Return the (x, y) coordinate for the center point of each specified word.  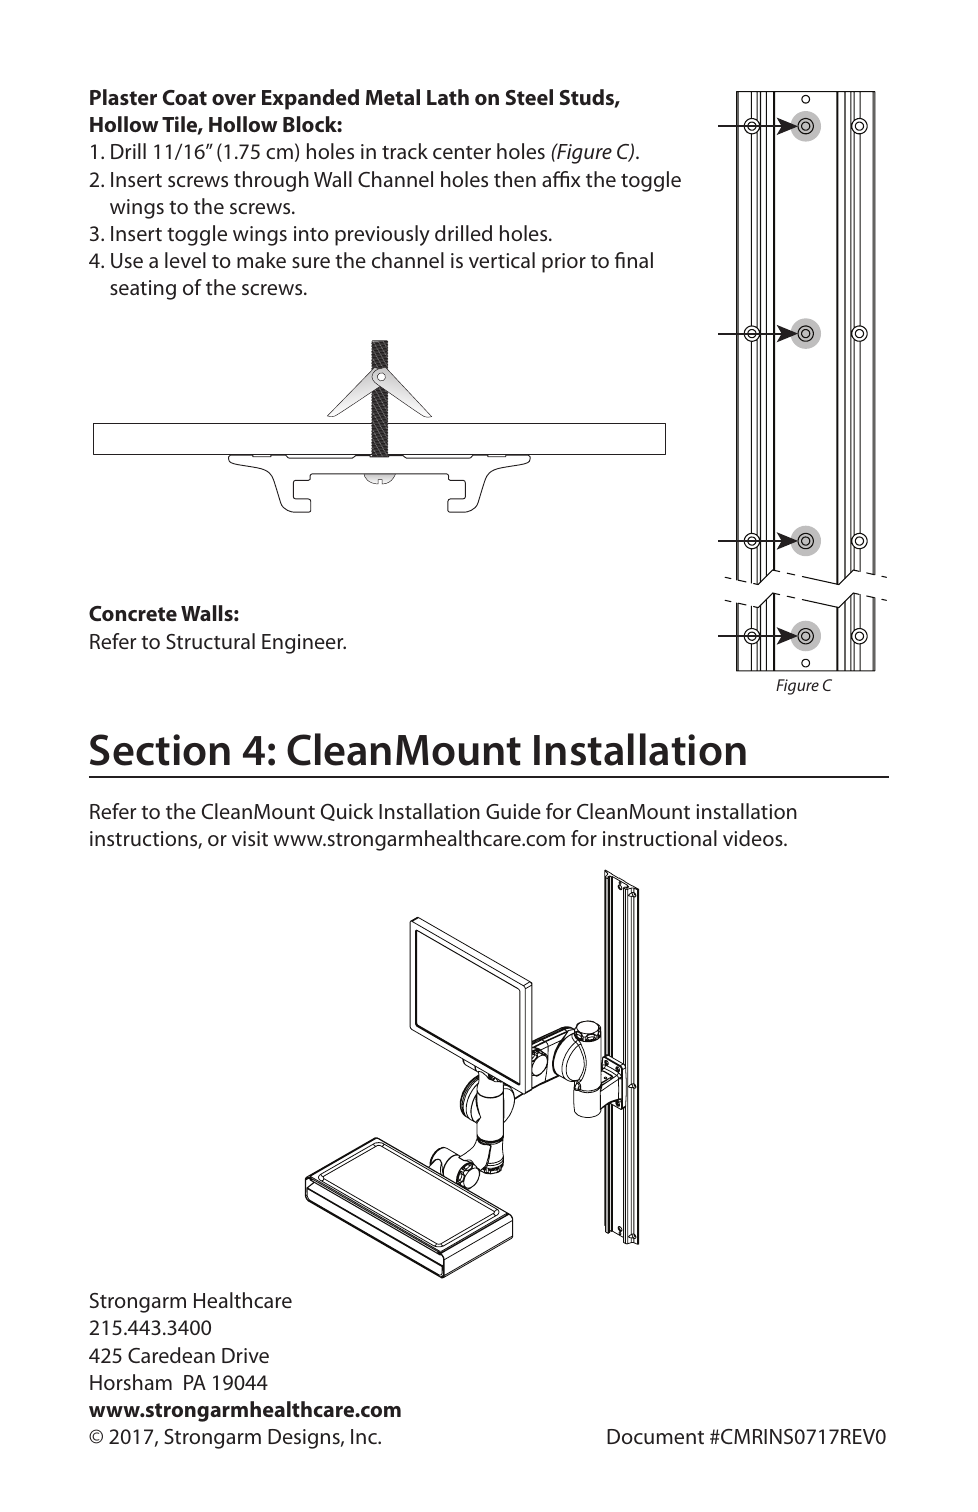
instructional (660, 838)
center (462, 152)
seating (143, 290)
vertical (502, 260)
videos (754, 838)
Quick (347, 812)
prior (564, 263)
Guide (513, 811)
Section (160, 750)
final (634, 260)
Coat (185, 97)
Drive (245, 1355)
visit (250, 838)
